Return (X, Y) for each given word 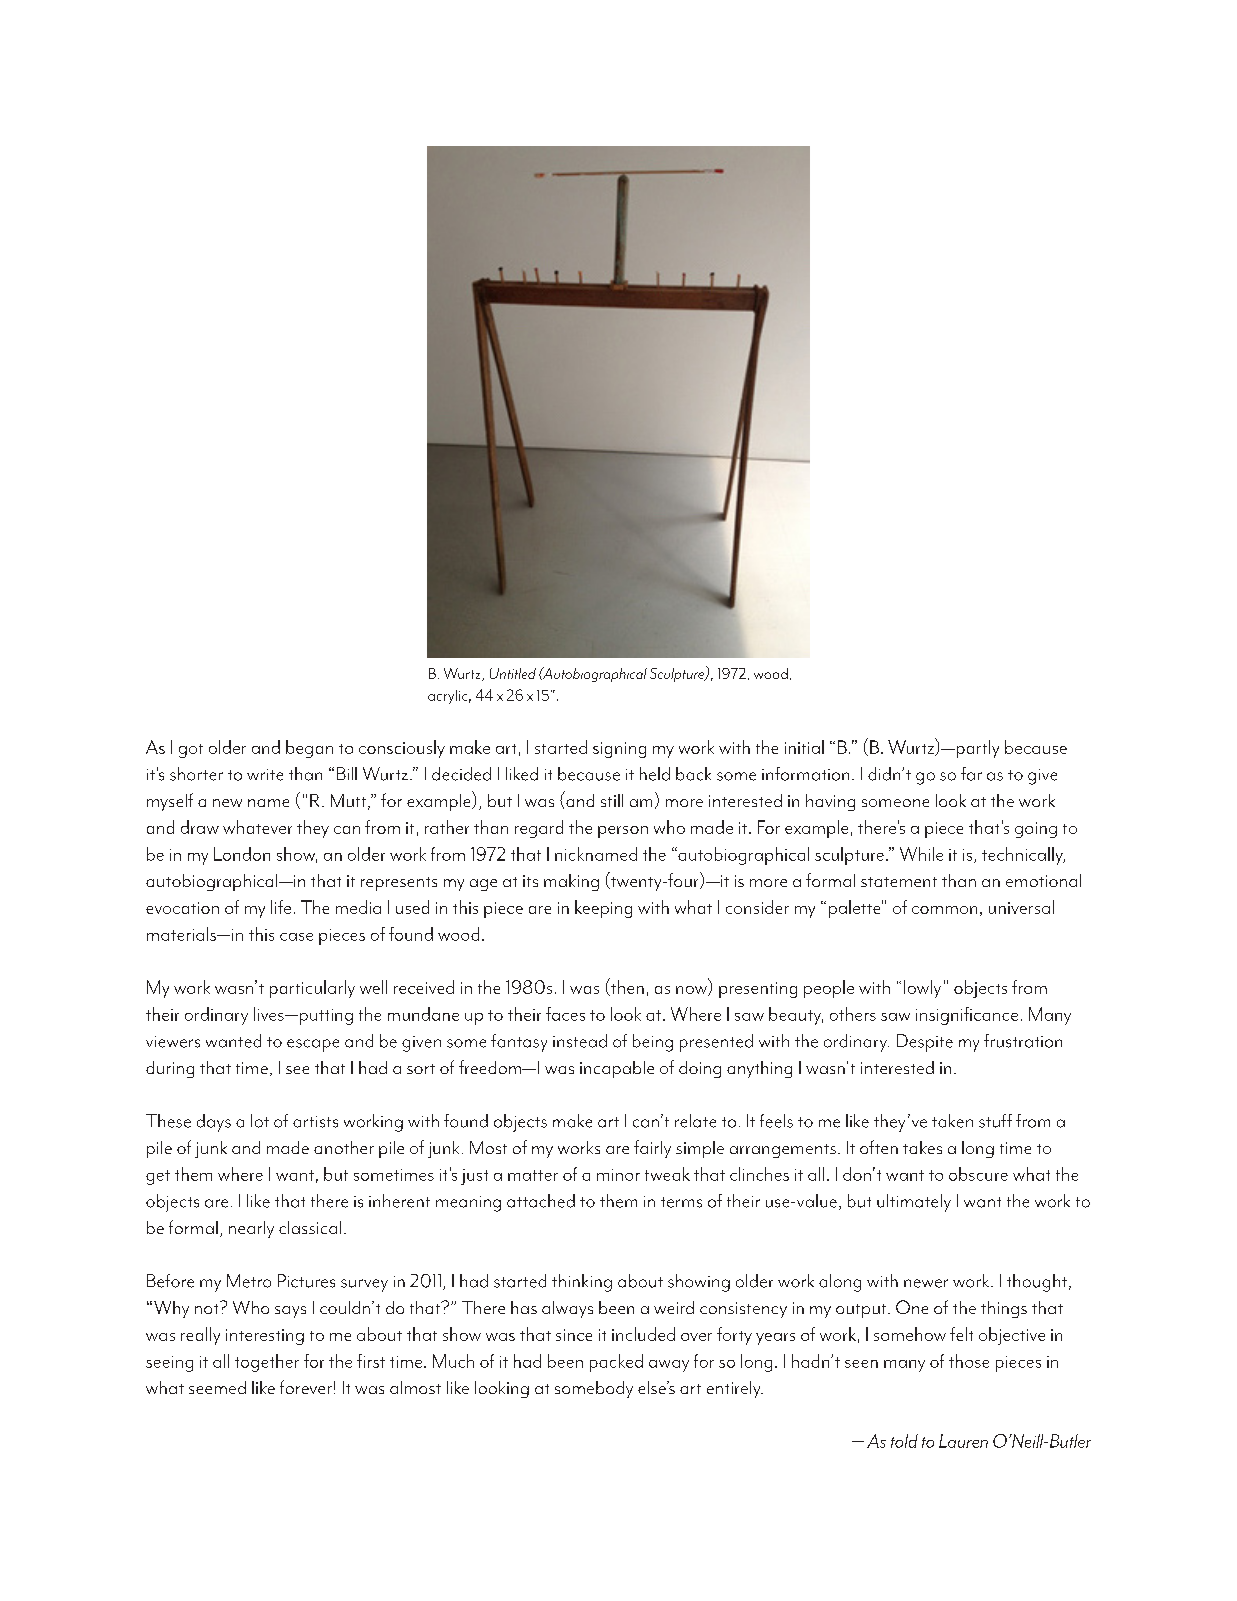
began (309, 749)
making (571, 882)
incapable (617, 1069)
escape (313, 1045)
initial (804, 747)
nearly (251, 1229)
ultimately (914, 1203)
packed (616, 1363)
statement (899, 882)
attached (541, 1201)
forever (306, 1387)
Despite (925, 1043)
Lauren (963, 1441)
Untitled (513, 673)
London (242, 854)
